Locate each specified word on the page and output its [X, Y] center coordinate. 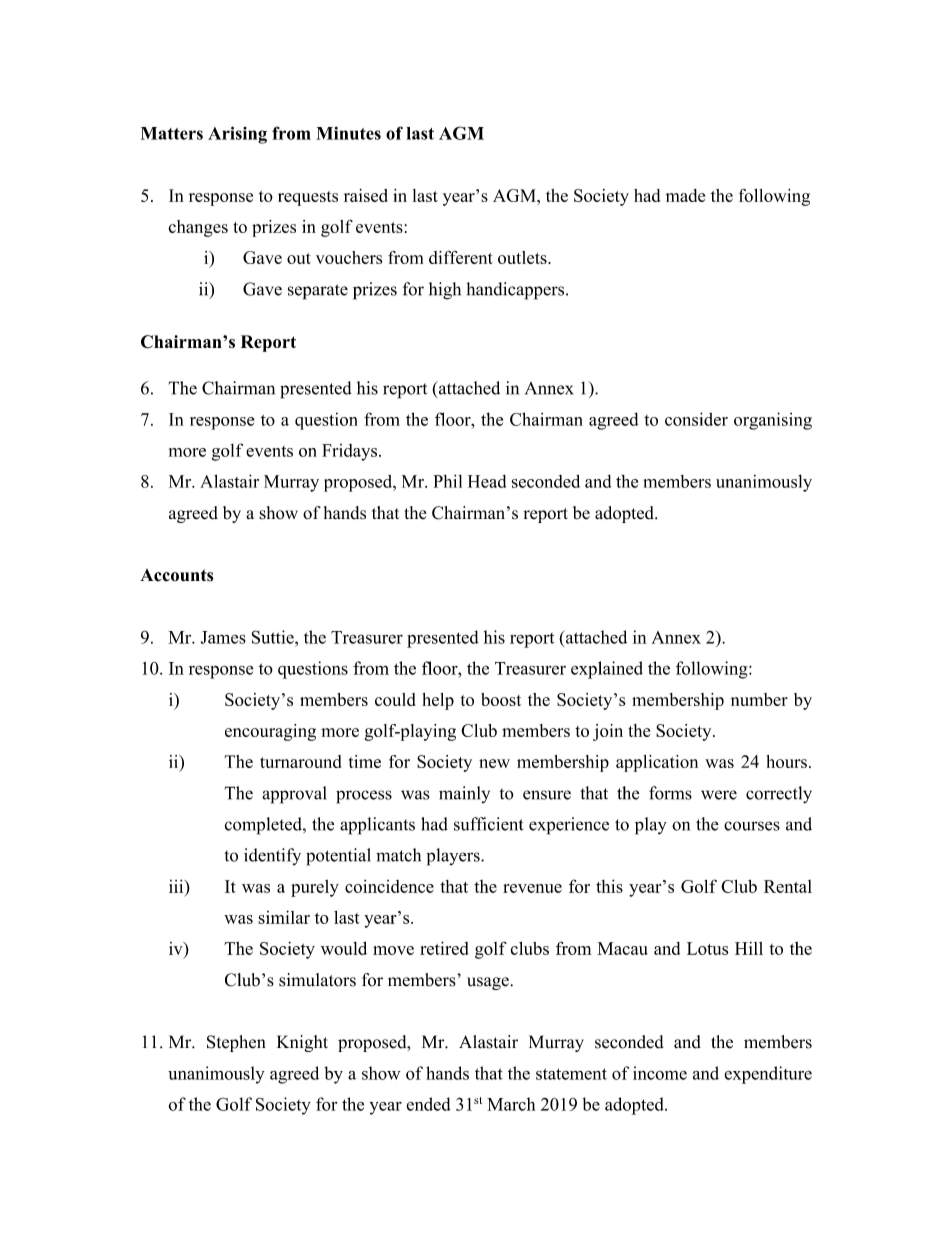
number [759, 699]
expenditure [768, 1075]
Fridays [349, 452]
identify [272, 856]
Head [487, 481]
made [685, 195]
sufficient [488, 824]
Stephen [236, 1043]
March [511, 1104]
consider [696, 419]
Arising [237, 135]
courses [752, 826]
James [223, 637]
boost [501, 699]
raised [366, 195]
